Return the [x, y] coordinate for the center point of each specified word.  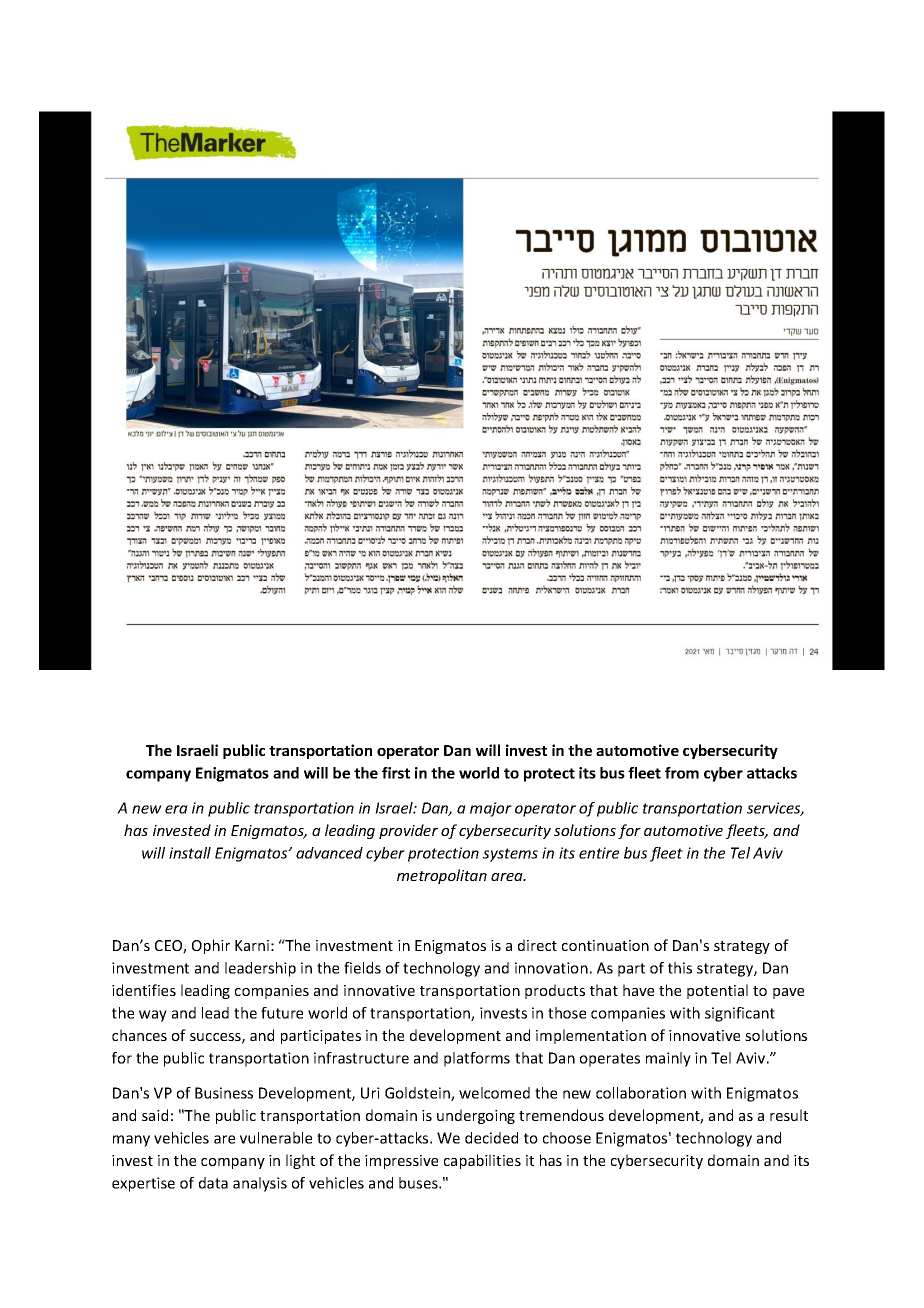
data [213, 1183]
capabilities [482, 1161]
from [682, 773]
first [396, 773]
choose [567, 1138]
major [491, 809]
